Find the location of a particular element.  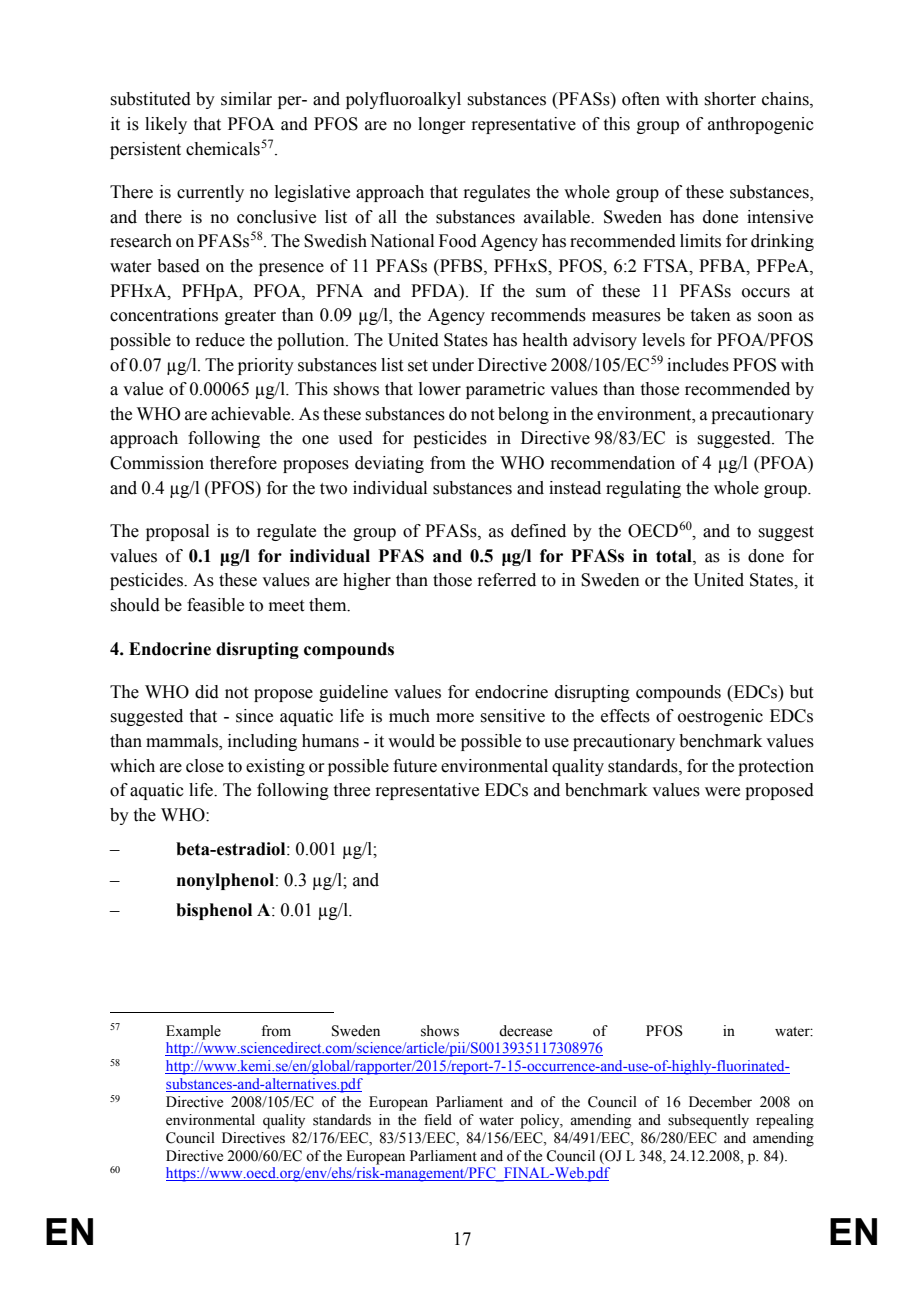

under is located at coordinates (453, 365).
